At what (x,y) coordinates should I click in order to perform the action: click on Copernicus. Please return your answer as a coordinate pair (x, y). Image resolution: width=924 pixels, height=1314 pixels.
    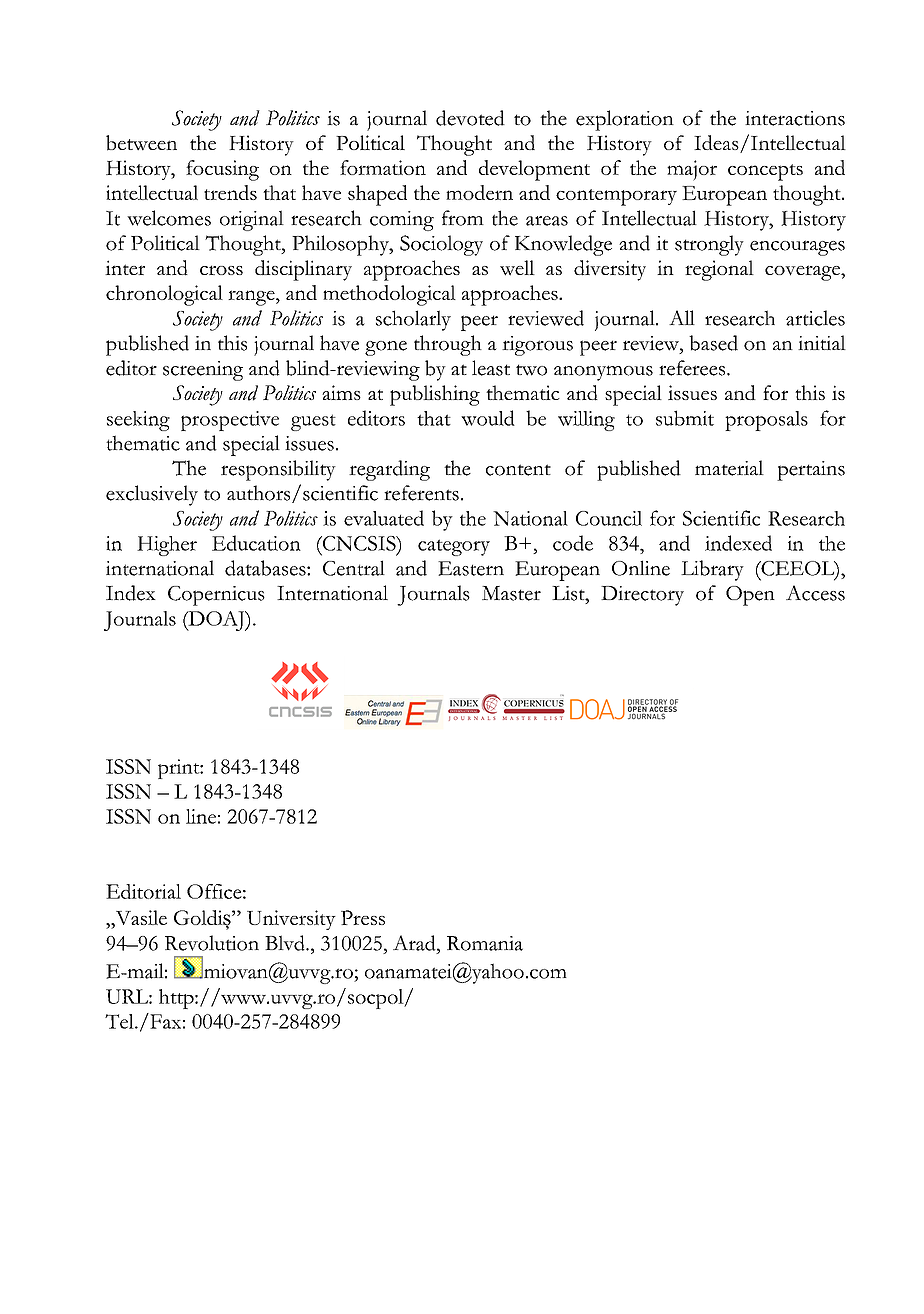
    Looking at the image, I should click on (216, 596).
